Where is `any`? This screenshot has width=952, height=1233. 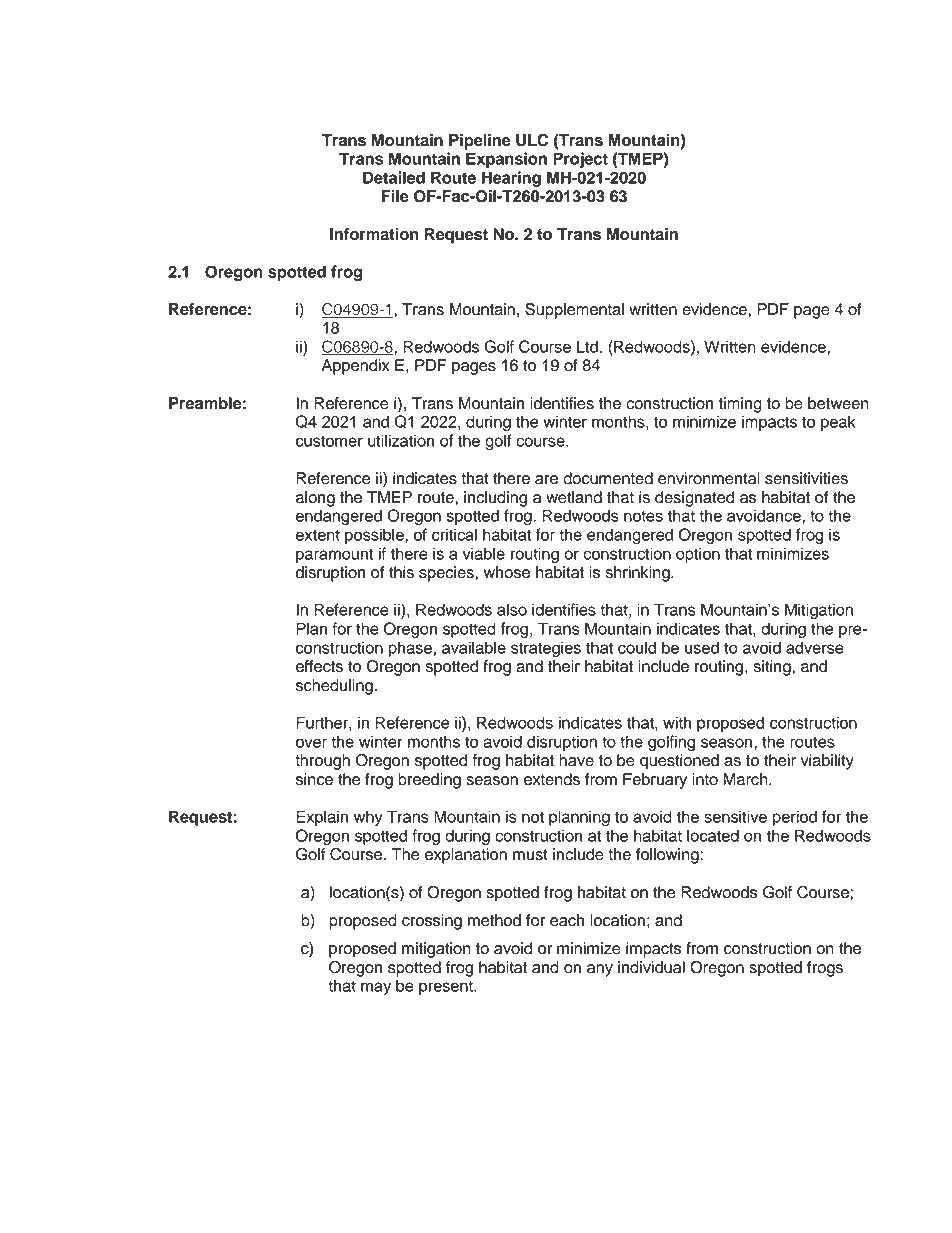
any is located at coordinates (600, 970).
